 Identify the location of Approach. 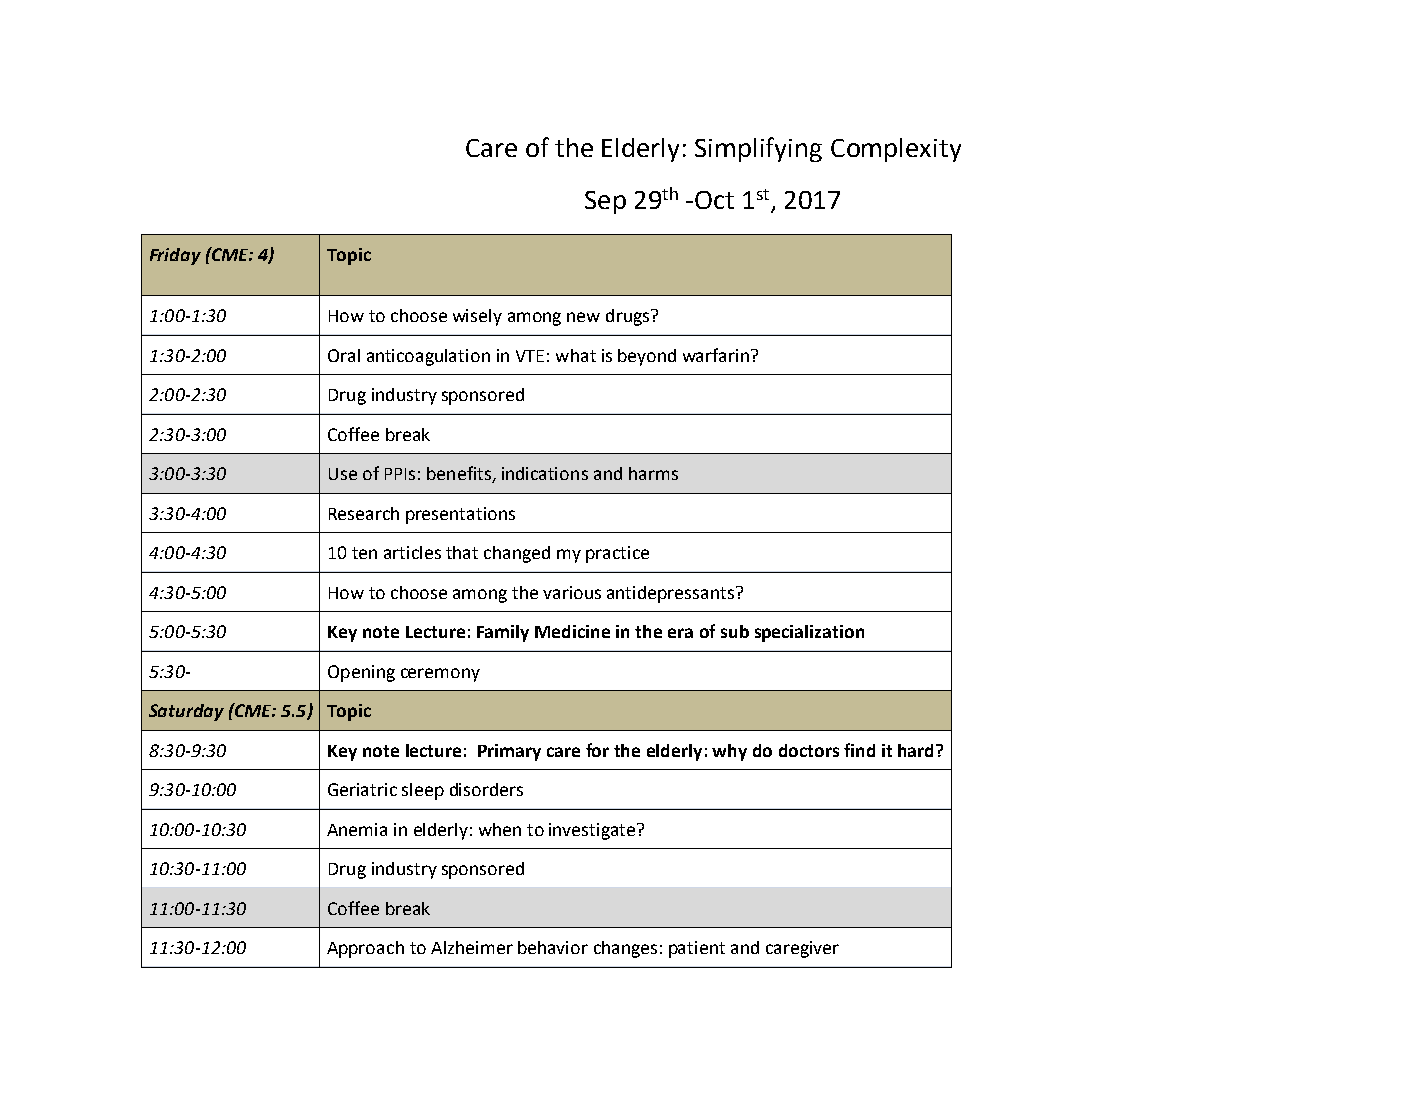
(365, 949).
